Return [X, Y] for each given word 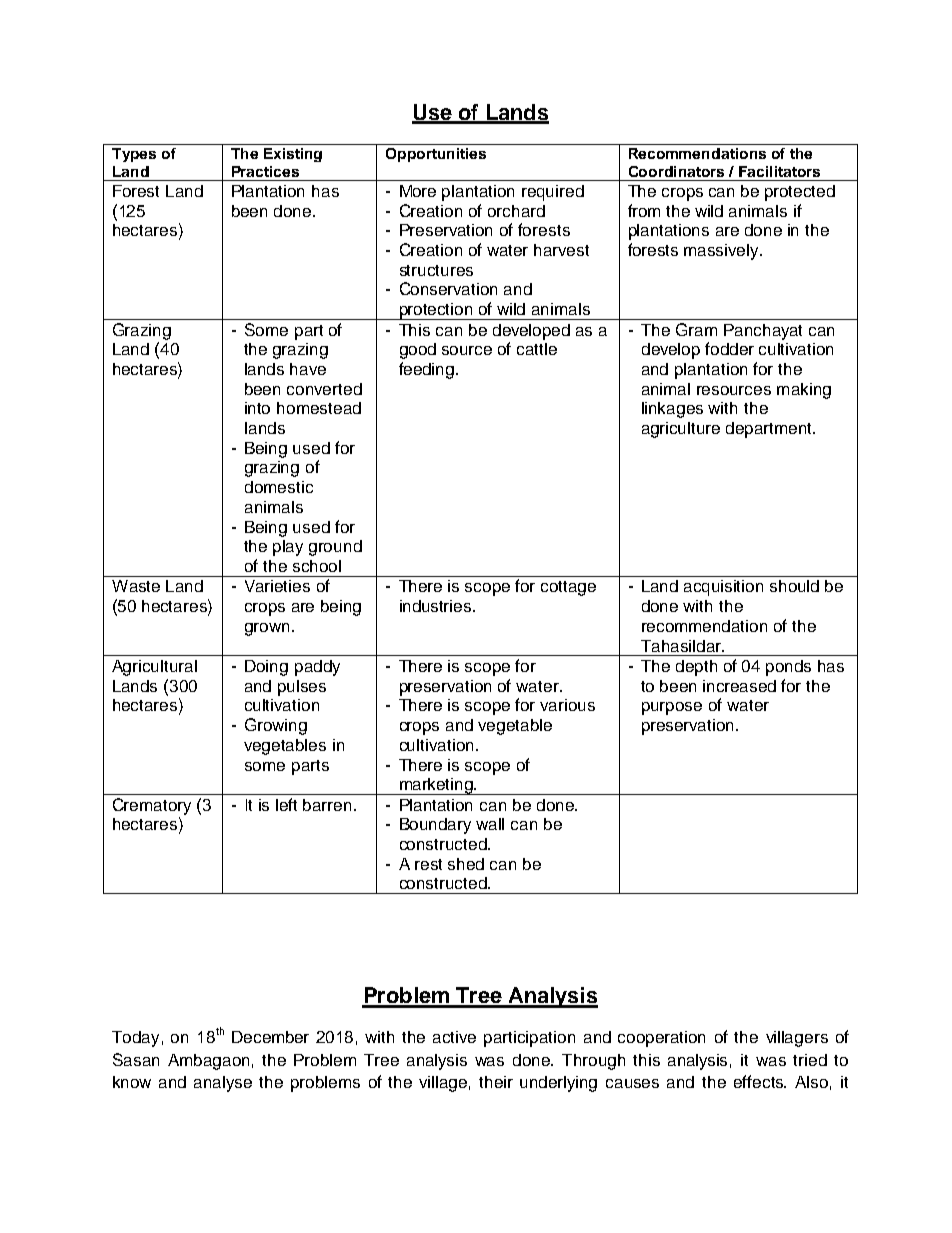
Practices [265, 171]
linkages [672, 410]
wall [490, 824]
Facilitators [779, 171]
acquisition [723, 588]
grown [267, 629]
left [286, 804]
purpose [672, 708]
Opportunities [436, 155]
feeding [428, 370]
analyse [223, 1084]
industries [437, 606]
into [257, 408]
